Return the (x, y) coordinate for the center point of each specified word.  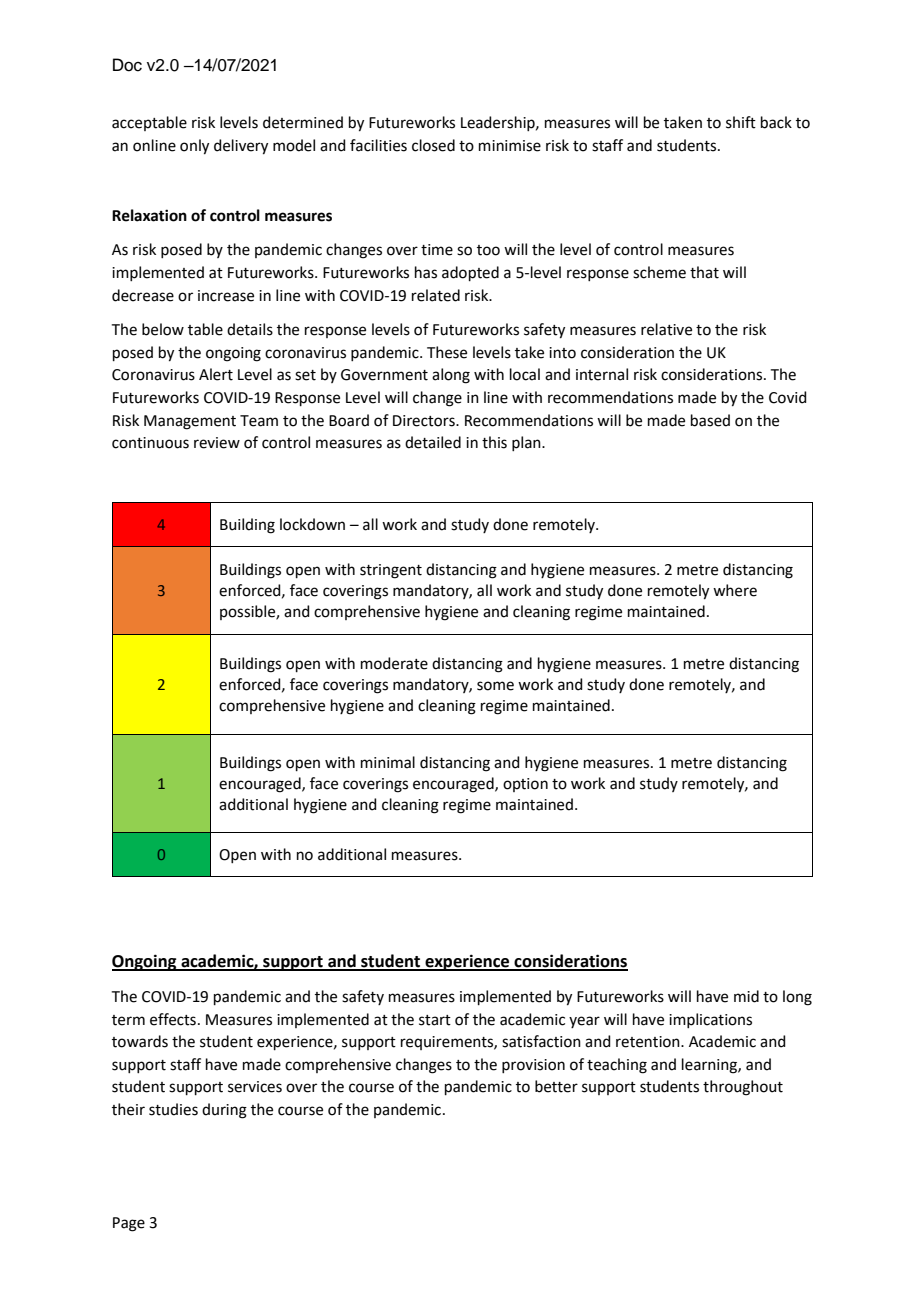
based (710, 420)
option (525, 785)
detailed (433, 442)
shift (741, 122)
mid (746, 996)
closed (433, 145)
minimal (388, 762)
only (194, 147)
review (217, 443)
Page (129, 1224)
